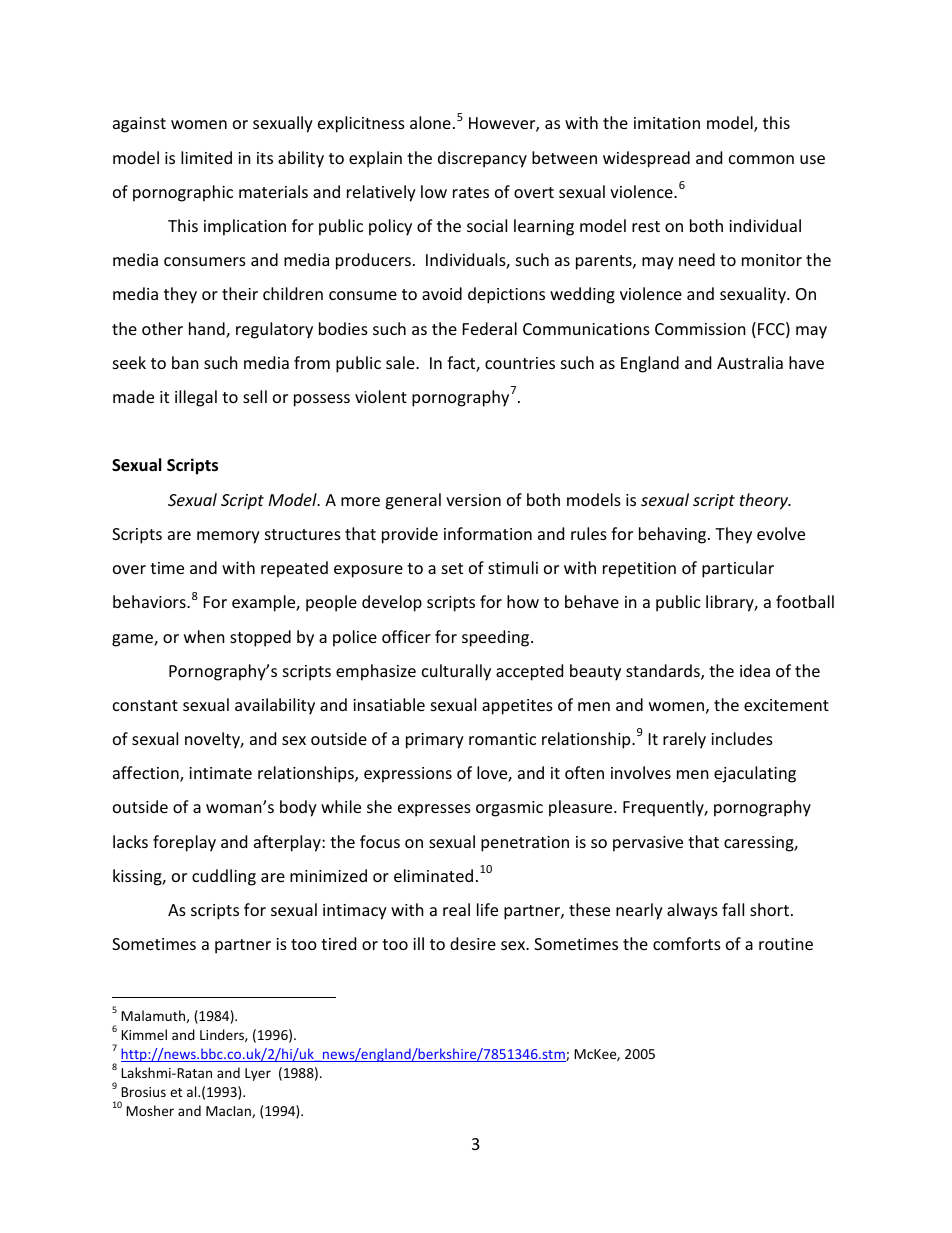 The height and width of the document is (1233, 952). I want to click on when, so click(204, 636).
